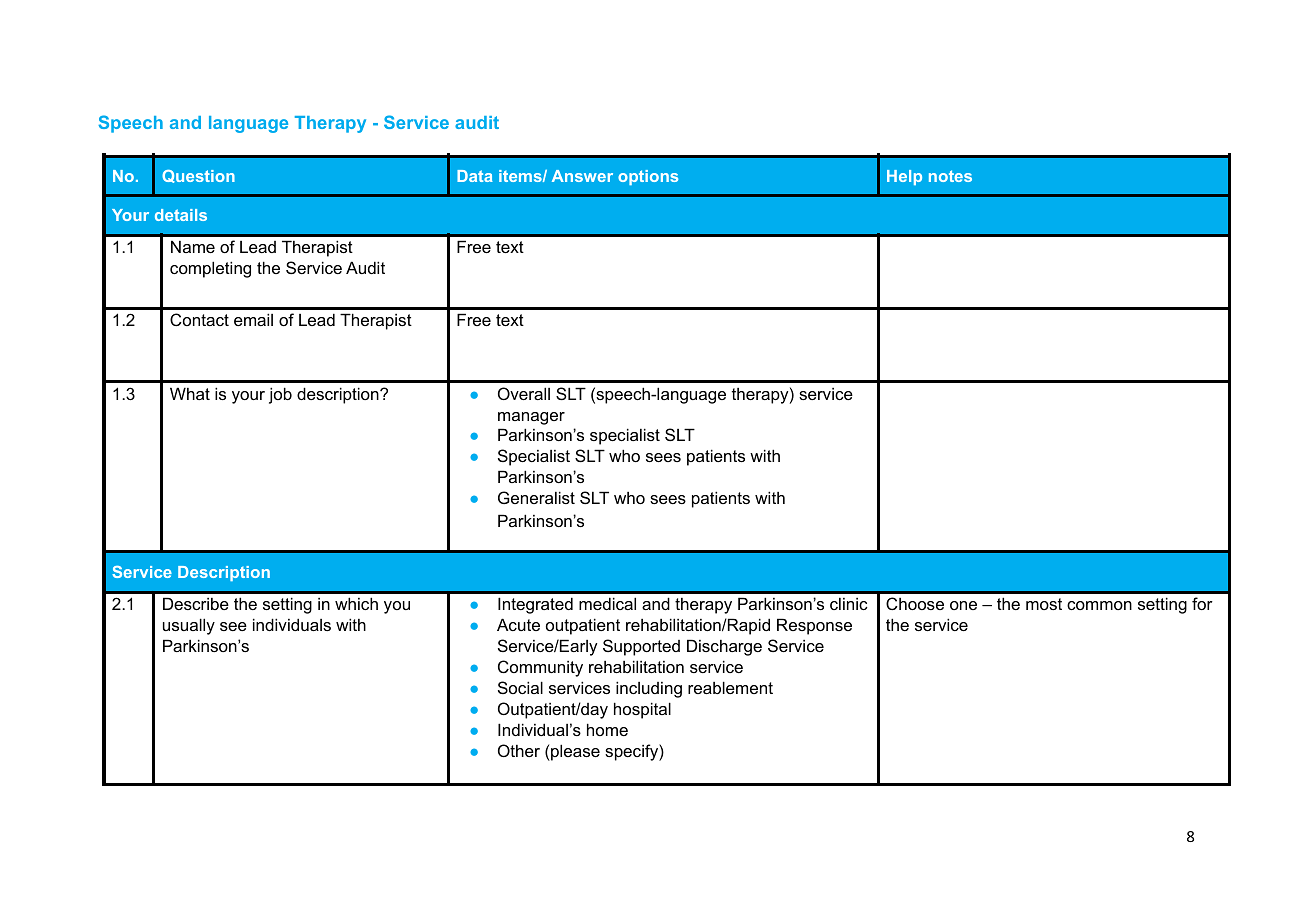 This screenshot has height=924, width=1307. Describe the element at coordinates (531, 418) in the screenshot. I see `manager` at that location.
